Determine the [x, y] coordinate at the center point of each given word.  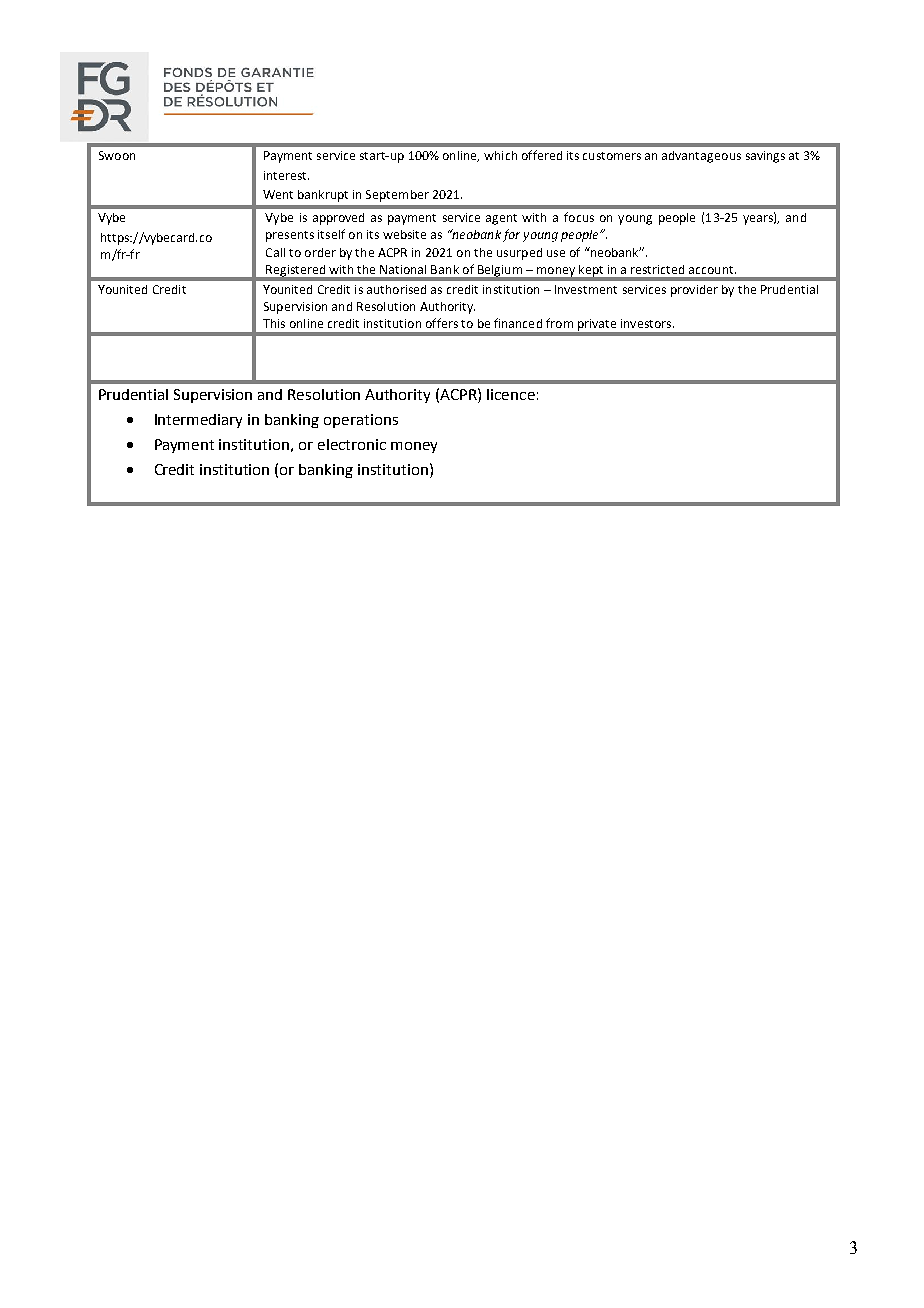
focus [579, 217]
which [500, 155]
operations [361, 421]
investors [647, 323]
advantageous [701, 157]
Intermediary [198, 421]
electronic [352, 444]
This [274, 323]
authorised [396, 289]
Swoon [117, 155]
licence [511, 394]
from [559, 323]
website [404, 234]
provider [694, 291]
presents [290, 236]
